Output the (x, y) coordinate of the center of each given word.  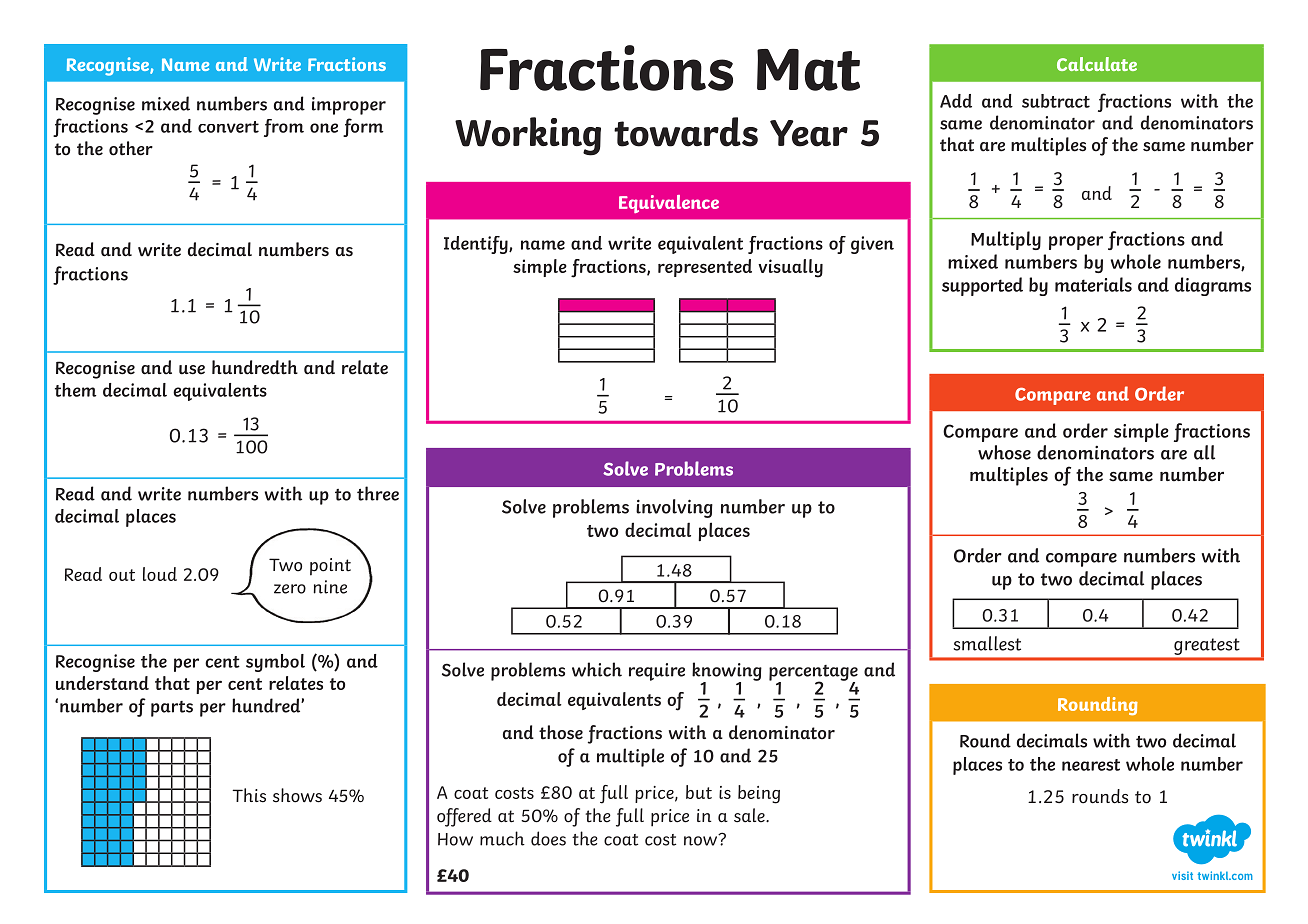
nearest (1091, 765)
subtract (1056, 101)
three (378, 493)
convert (228, 127)
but (699, 792)
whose (1004, 452)
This (249, 795)
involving (674, 508)
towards (686, 132)
